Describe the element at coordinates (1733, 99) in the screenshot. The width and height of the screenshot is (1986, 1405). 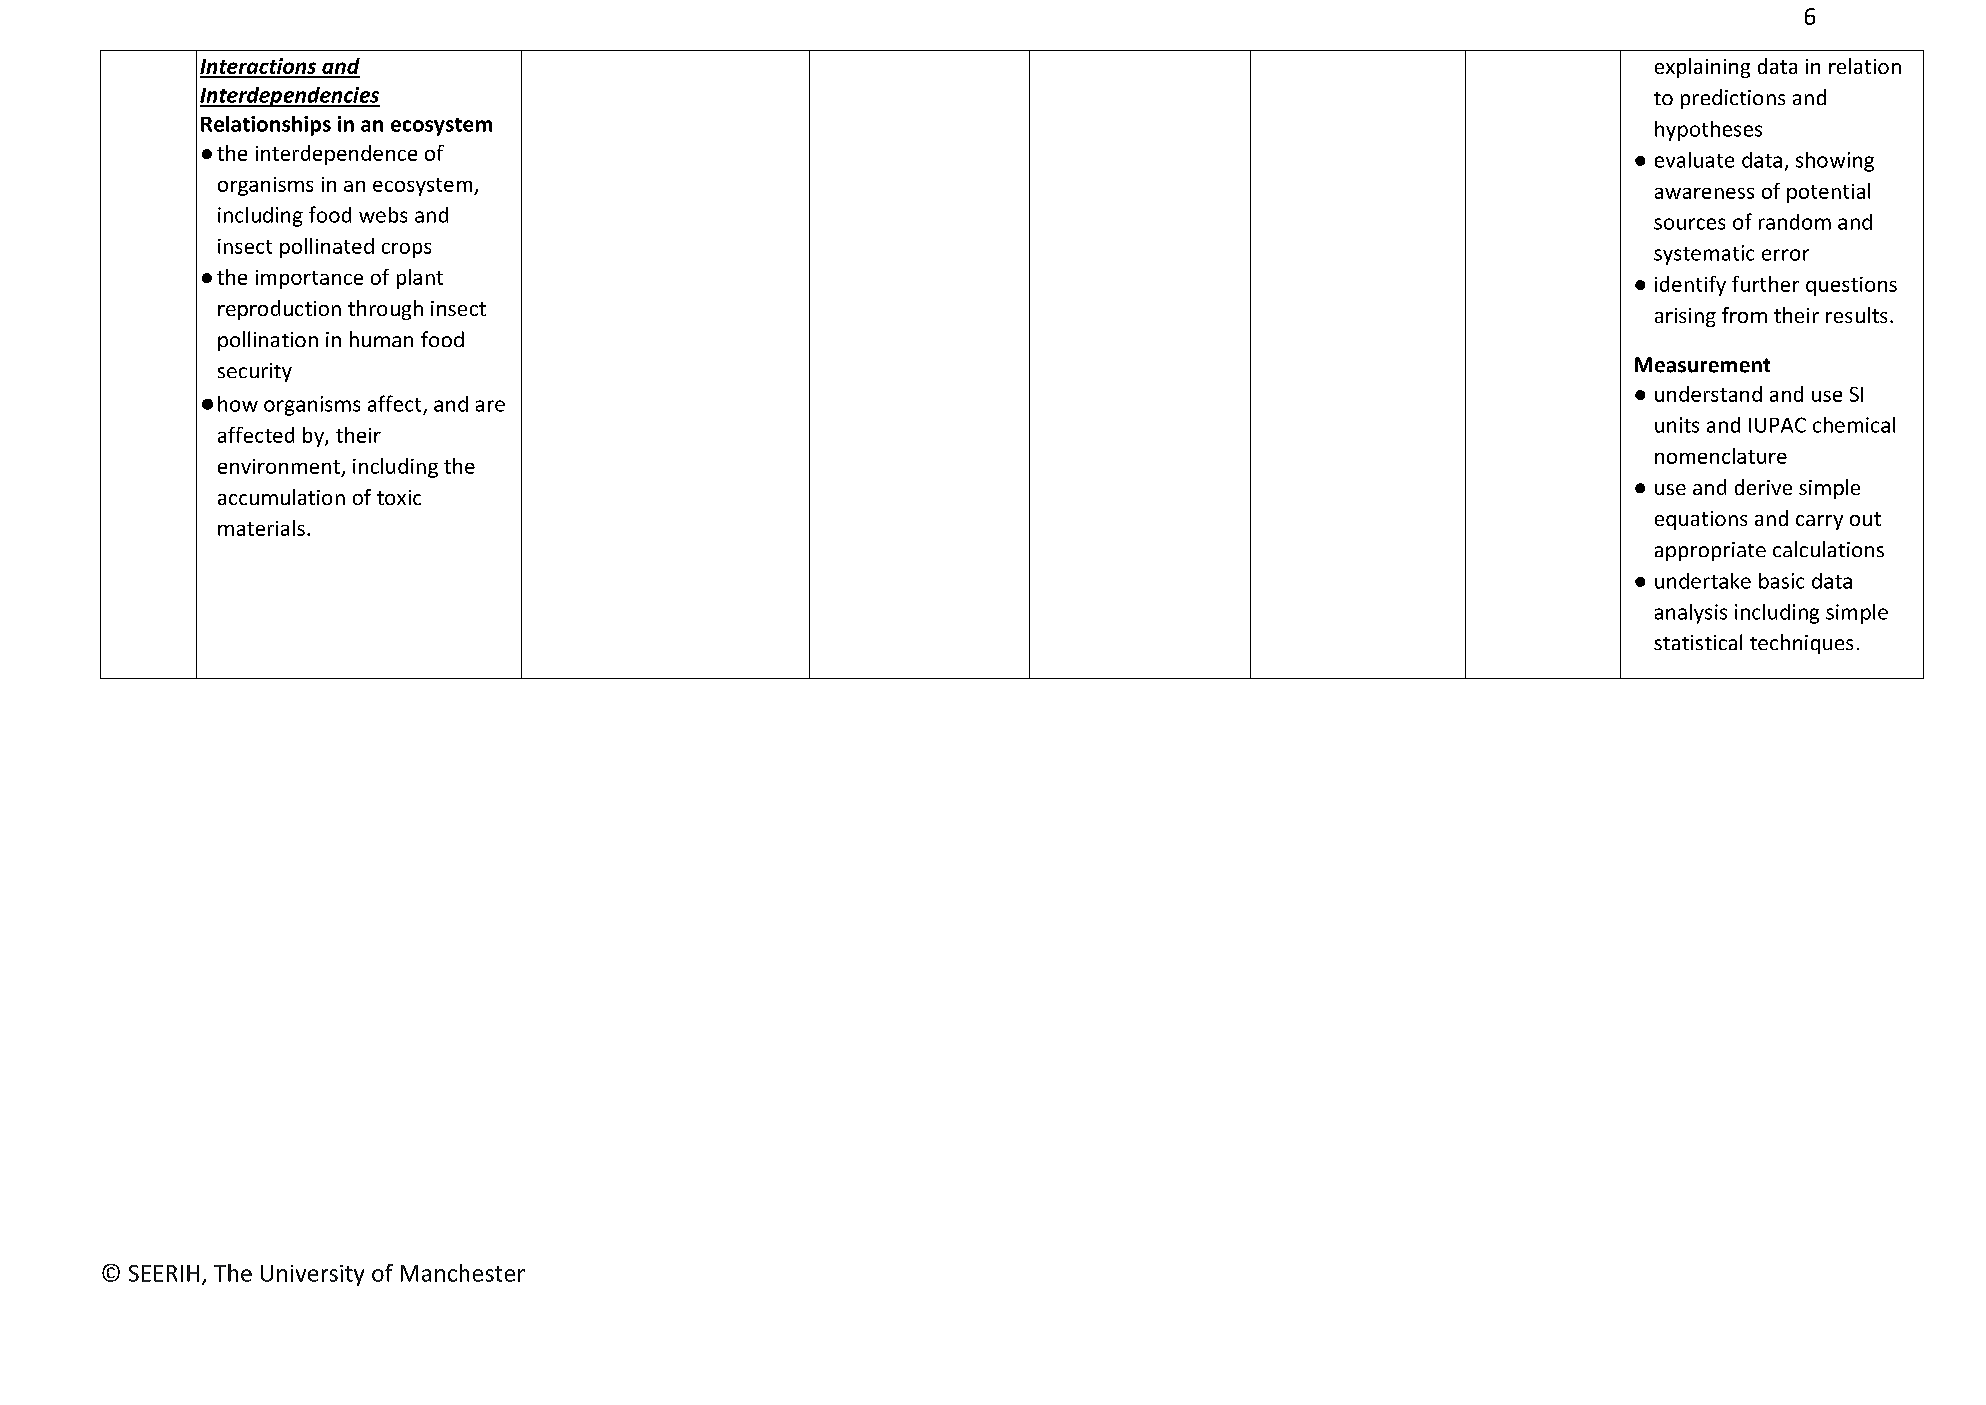
I see `predictions` at that location.
